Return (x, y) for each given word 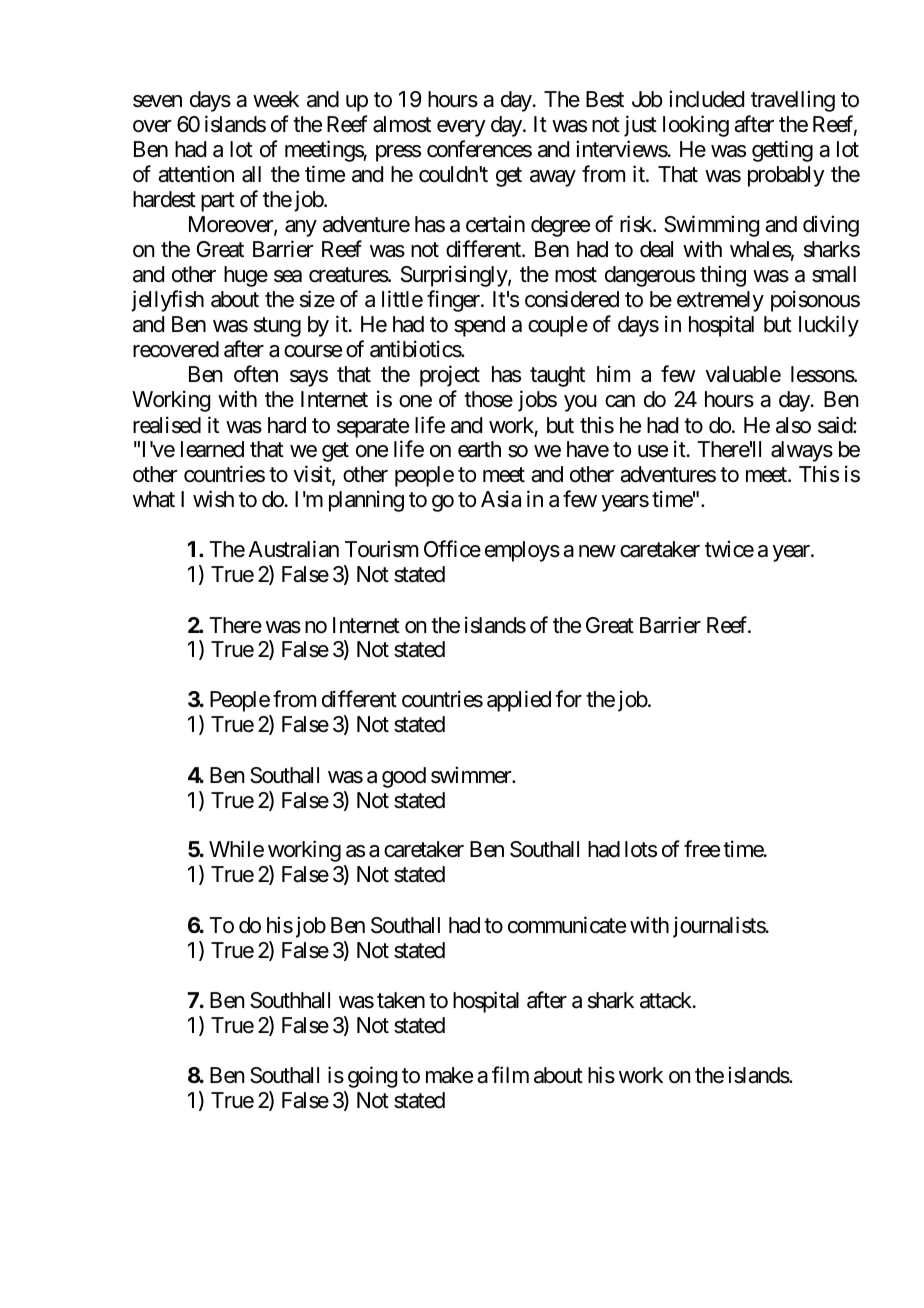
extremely (720, 301)
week (276, 99)
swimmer (472, 775)
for (568, 699)
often (256, 374)
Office (452, 549)
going (372, 1077)
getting (782, 151)
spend (479, 326)
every (461, 128)
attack (667, 1000)
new (597, 551)
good (404, 777)
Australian (293, 549)
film (510, 1074)
